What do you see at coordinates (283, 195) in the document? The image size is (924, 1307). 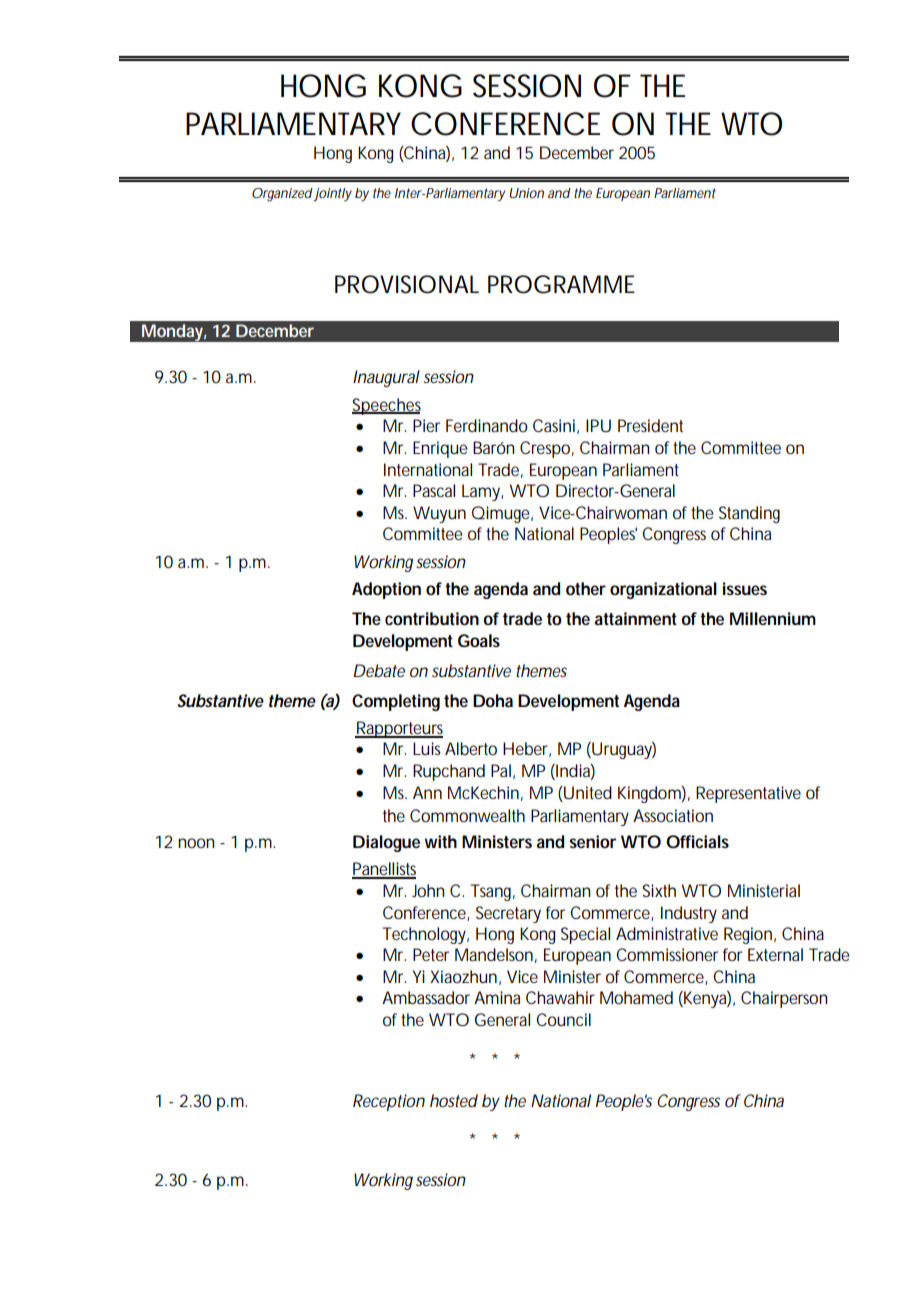 I see `Organized` at bounding box center [283, 195].
